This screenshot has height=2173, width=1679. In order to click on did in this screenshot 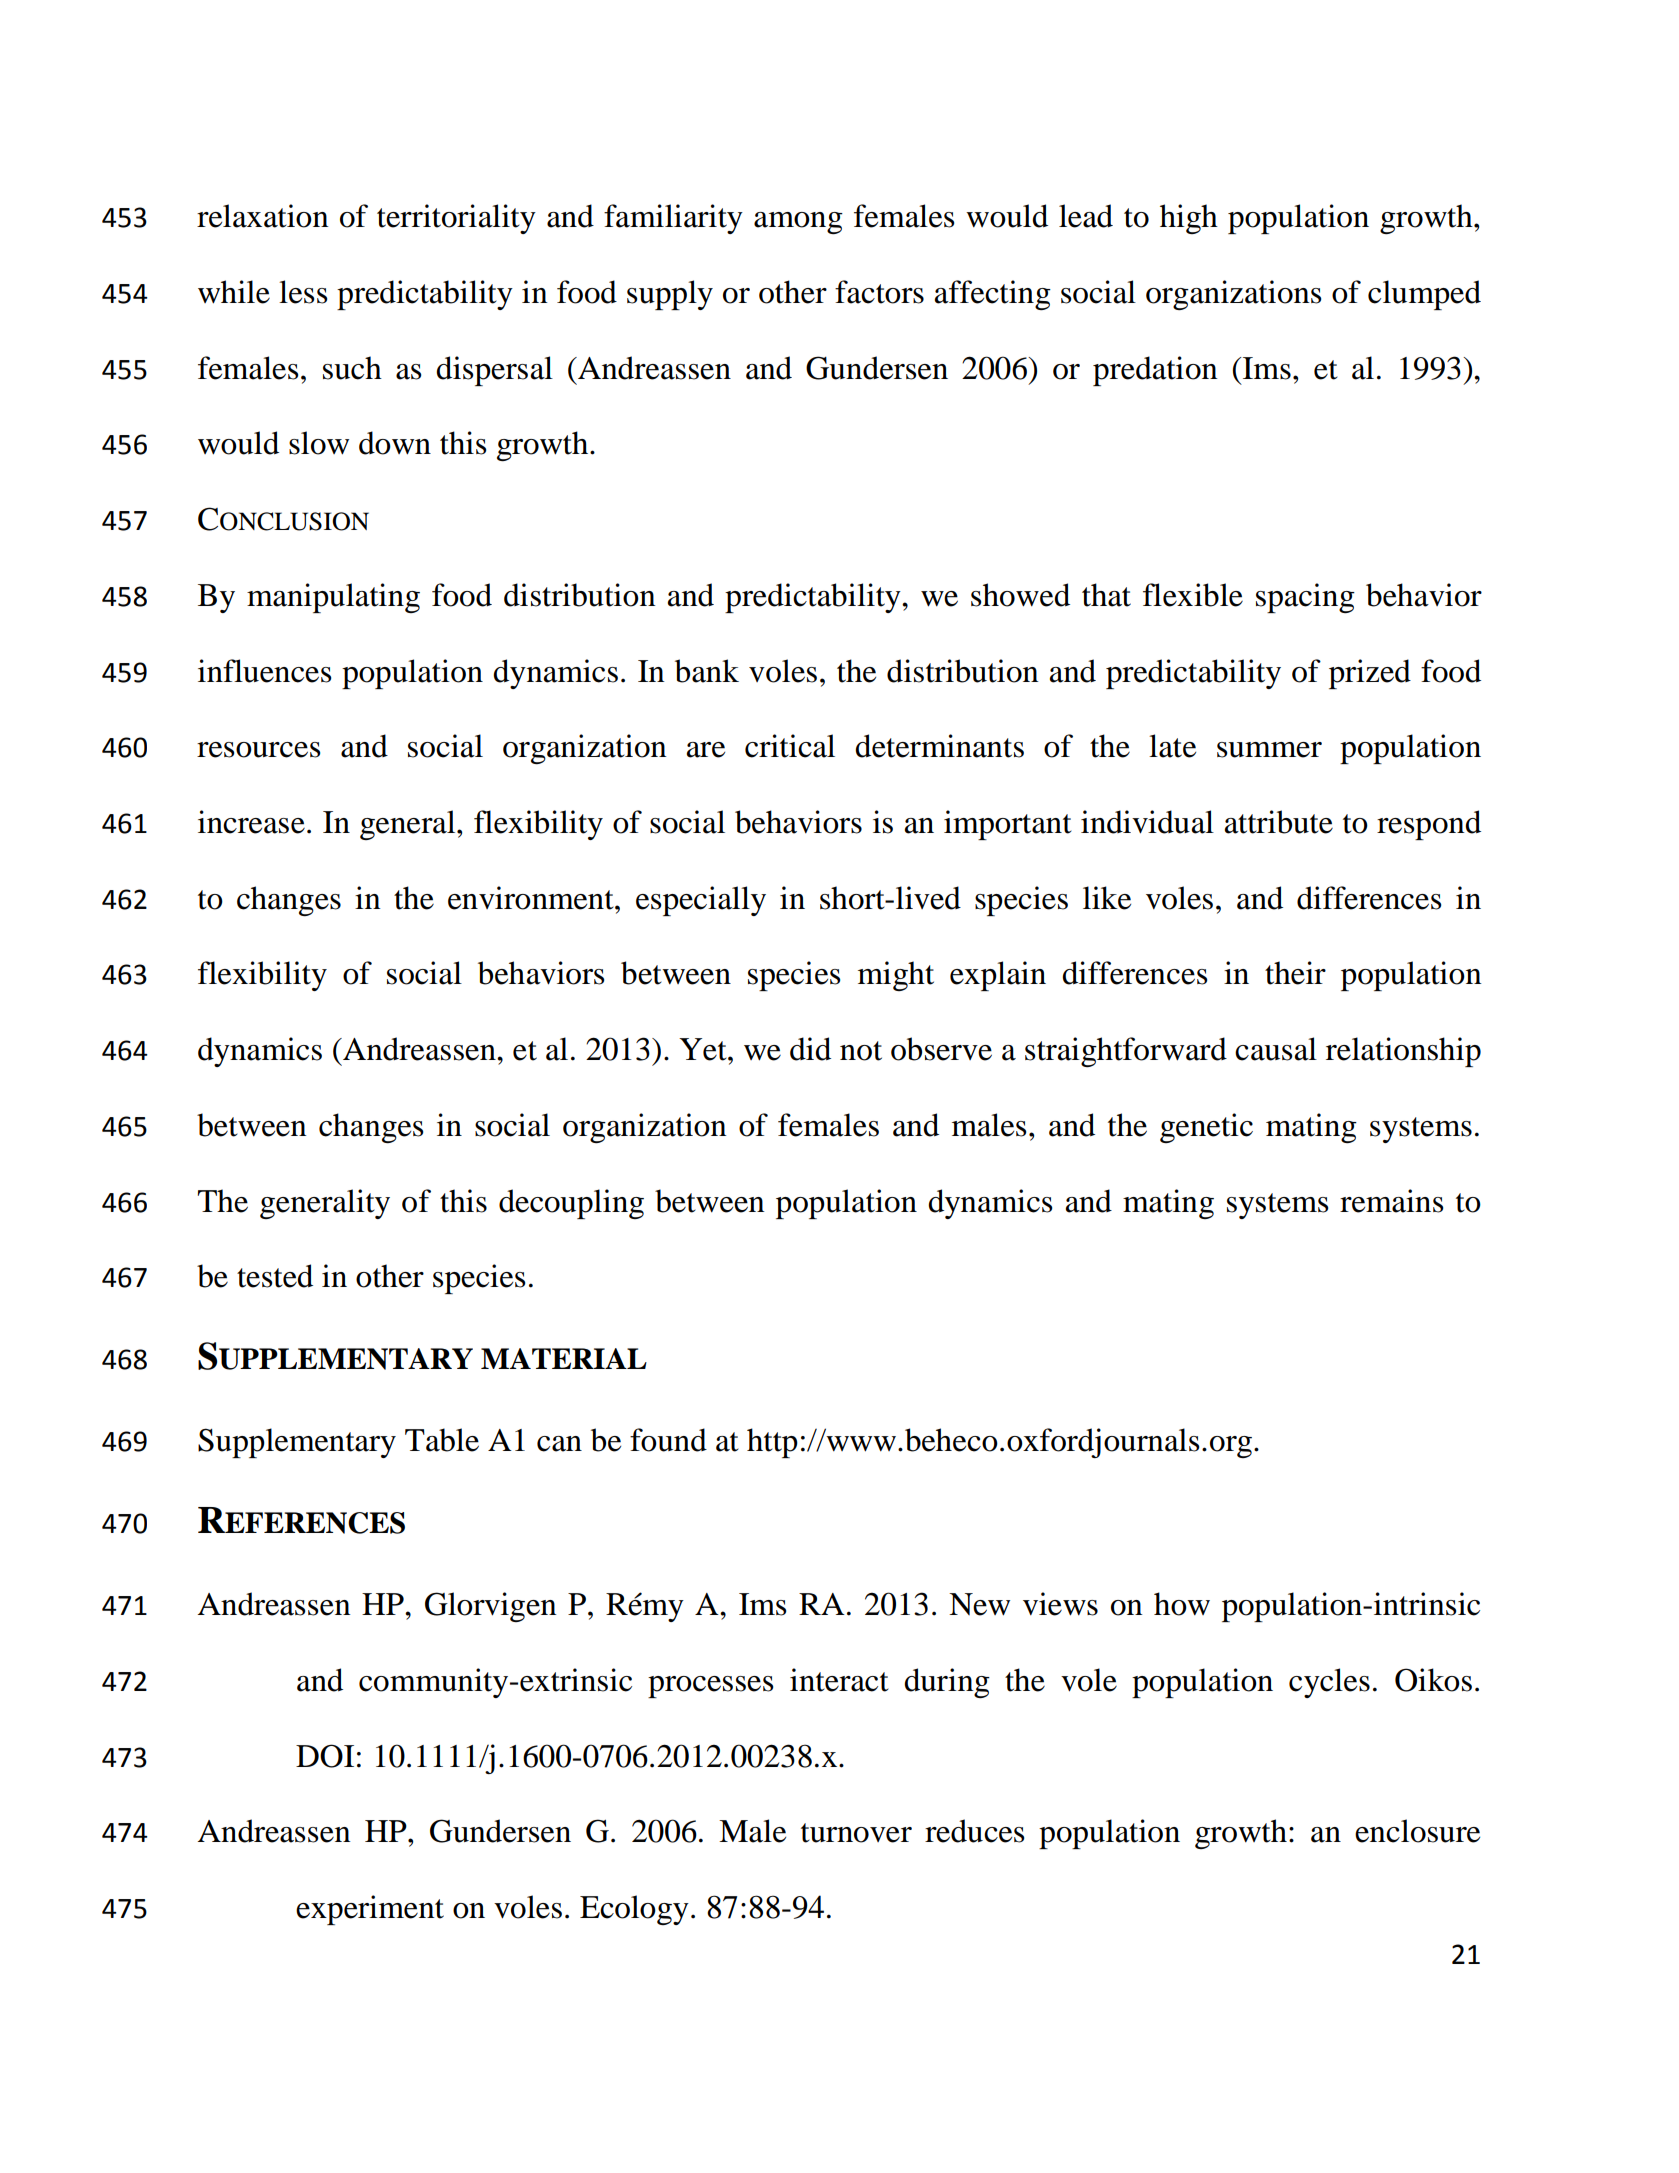, I will do `click(810, 1049)`.
